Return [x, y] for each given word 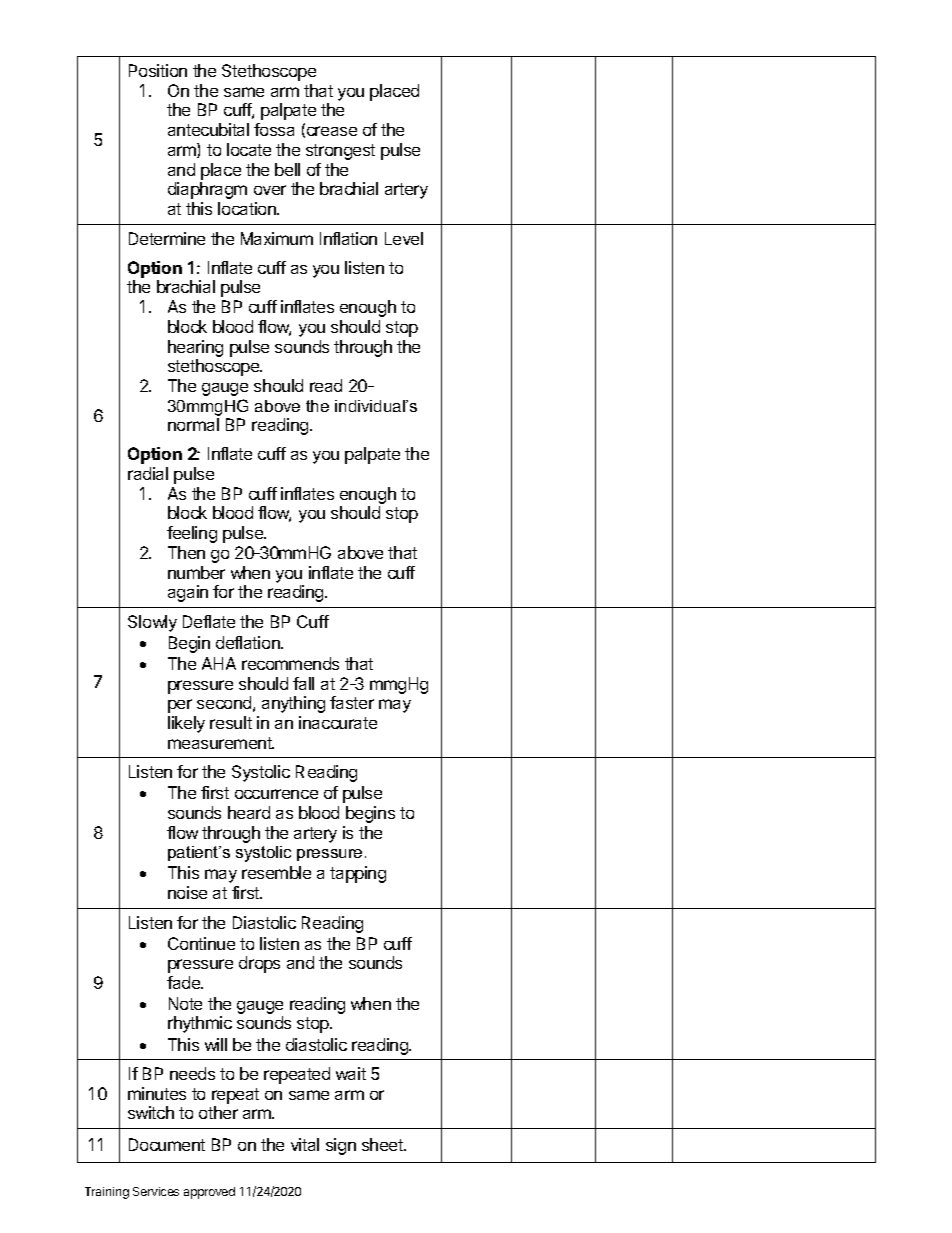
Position [158, 70]
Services [156, 1191]
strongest [340, 152]
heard [249, 812]
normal [193, 424]
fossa [274, 129]
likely [186, 724]
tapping [358, 874]
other [218, 1112]
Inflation [348, 238]
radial [148, 473]
